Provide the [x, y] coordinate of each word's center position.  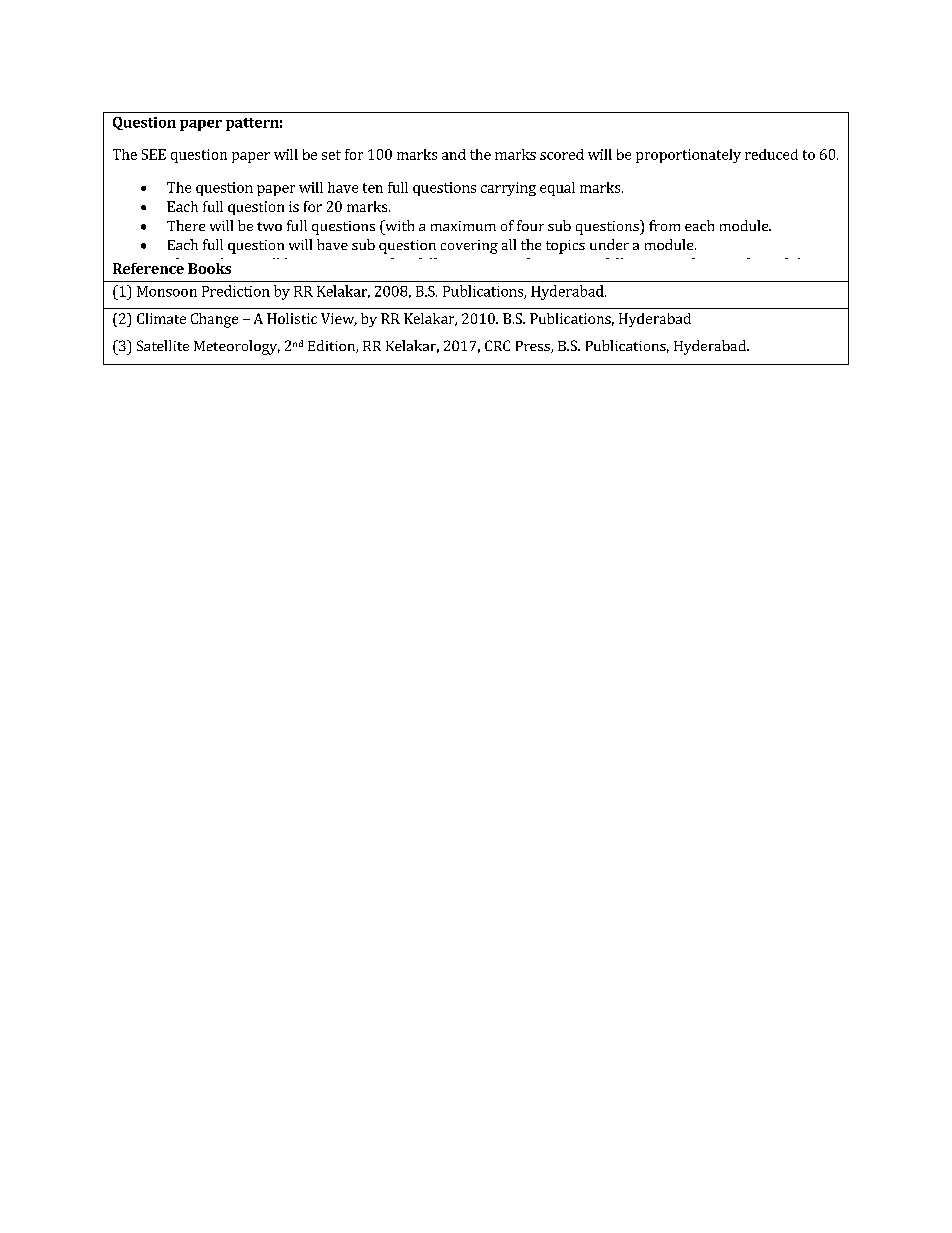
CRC [497, 345]
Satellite [163, 345]
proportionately [688, 156]
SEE [154, 154]
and [454, 154]
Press [534, 347]
